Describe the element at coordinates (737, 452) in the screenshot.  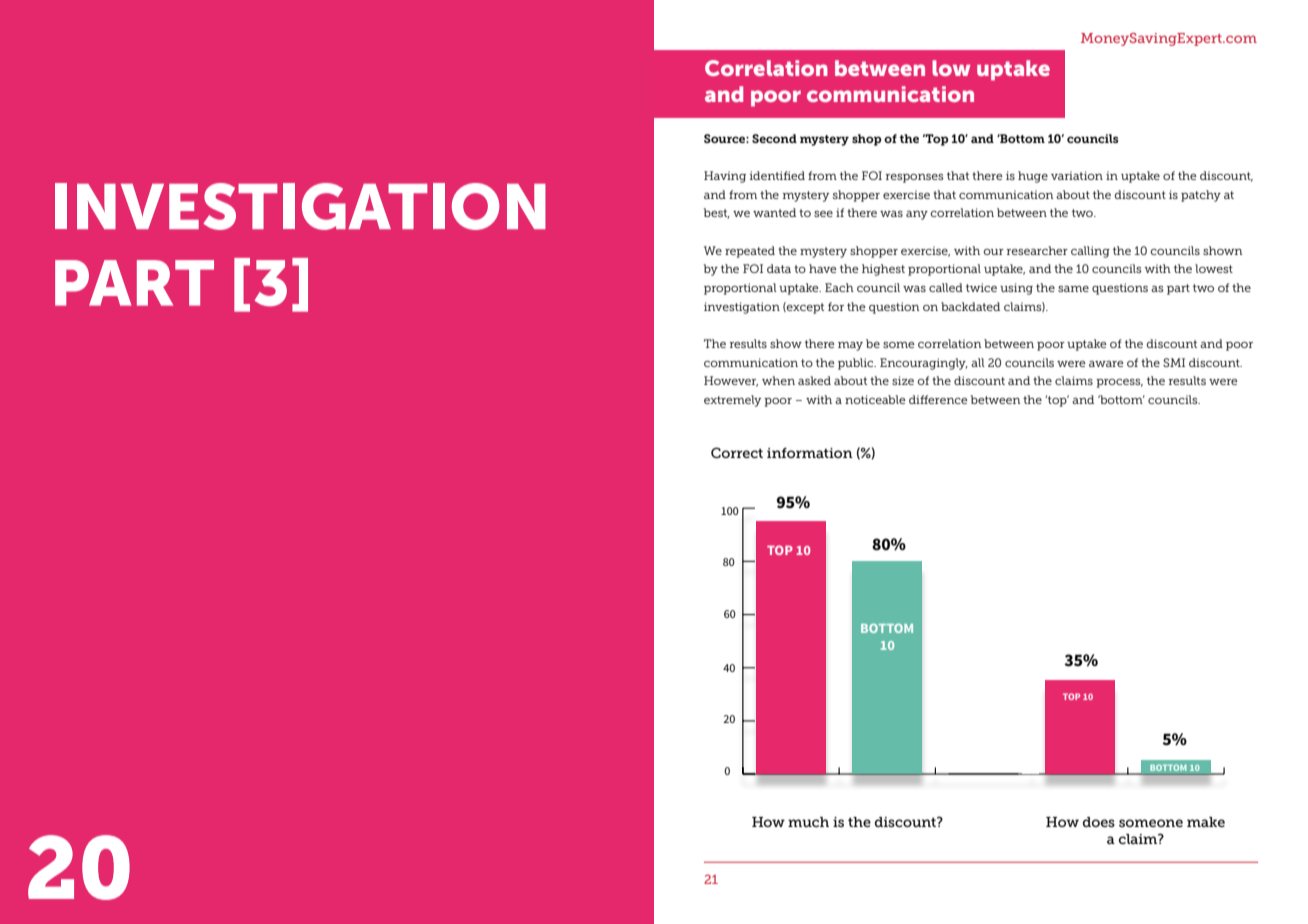
I see `Correct` at that location.
